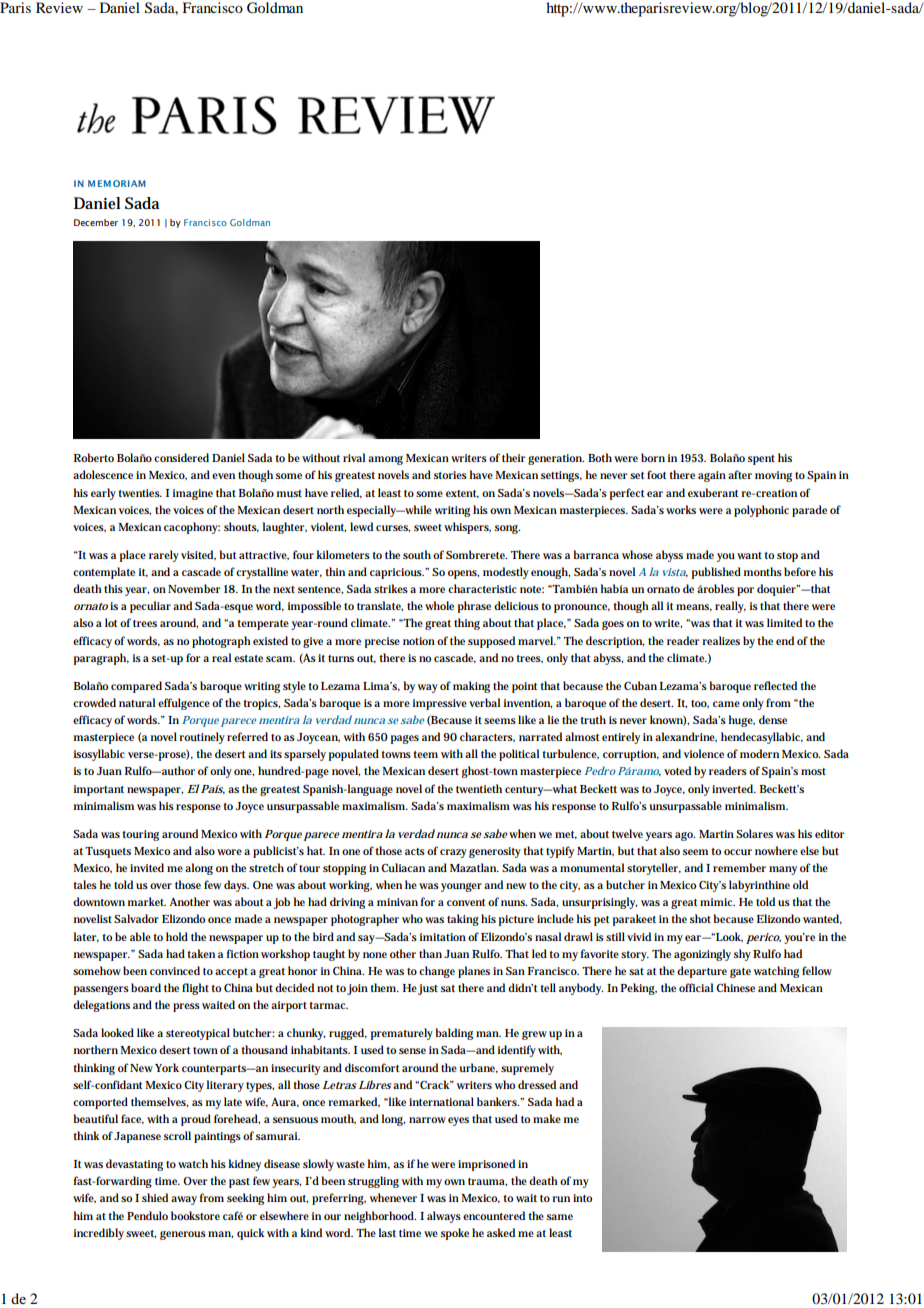  What do you see at coordinates (164, 556) in the document?
I see `rarely` at bounding box center [164, 556].
